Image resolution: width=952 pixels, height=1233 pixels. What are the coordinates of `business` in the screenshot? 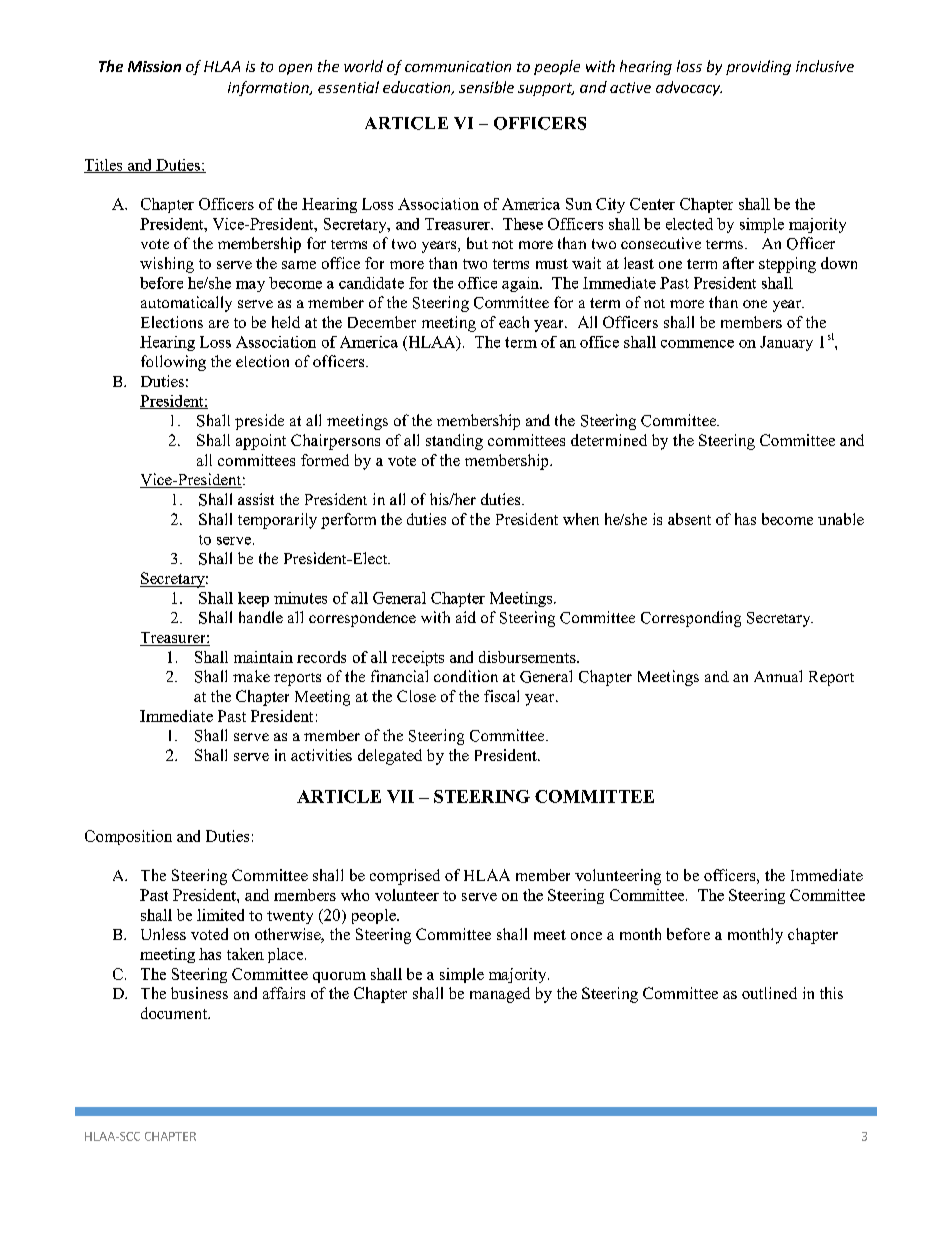 It's located at (199, 993).
